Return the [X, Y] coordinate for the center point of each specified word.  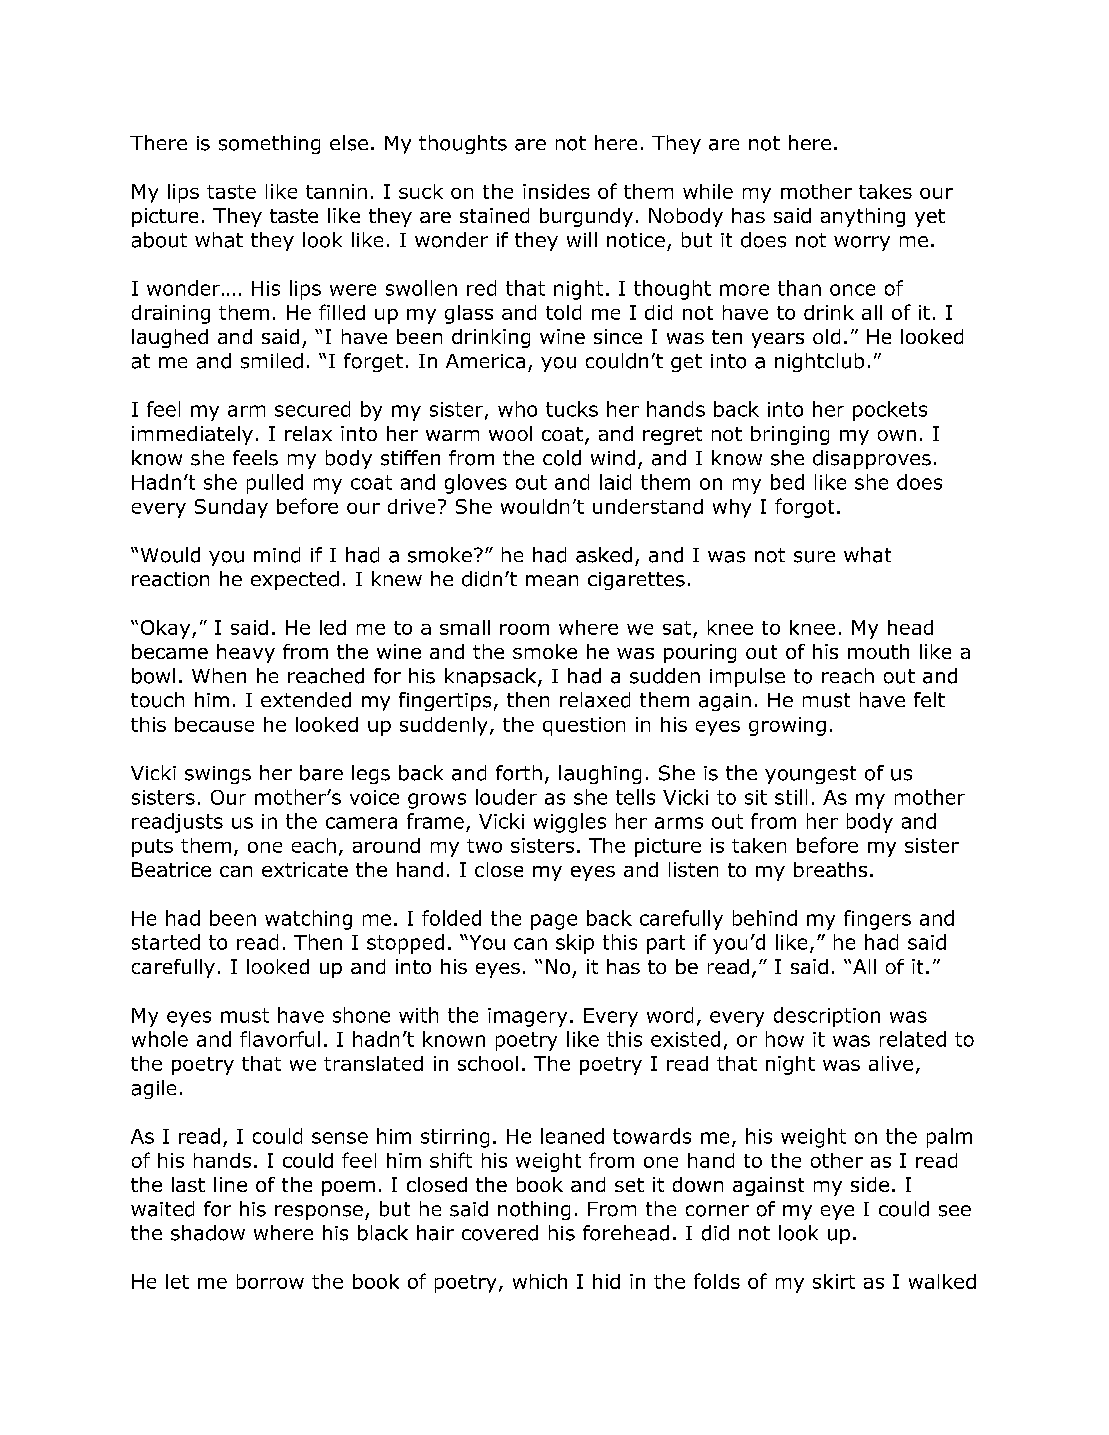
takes [885, 191]
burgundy [586, 217]
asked [604, 555]
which [540, 1281]
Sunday [231, 508]
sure [814, 557]
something [269, 144]
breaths [830, 869]
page [554, 922]
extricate [305, 869]
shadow [208, 1233]
